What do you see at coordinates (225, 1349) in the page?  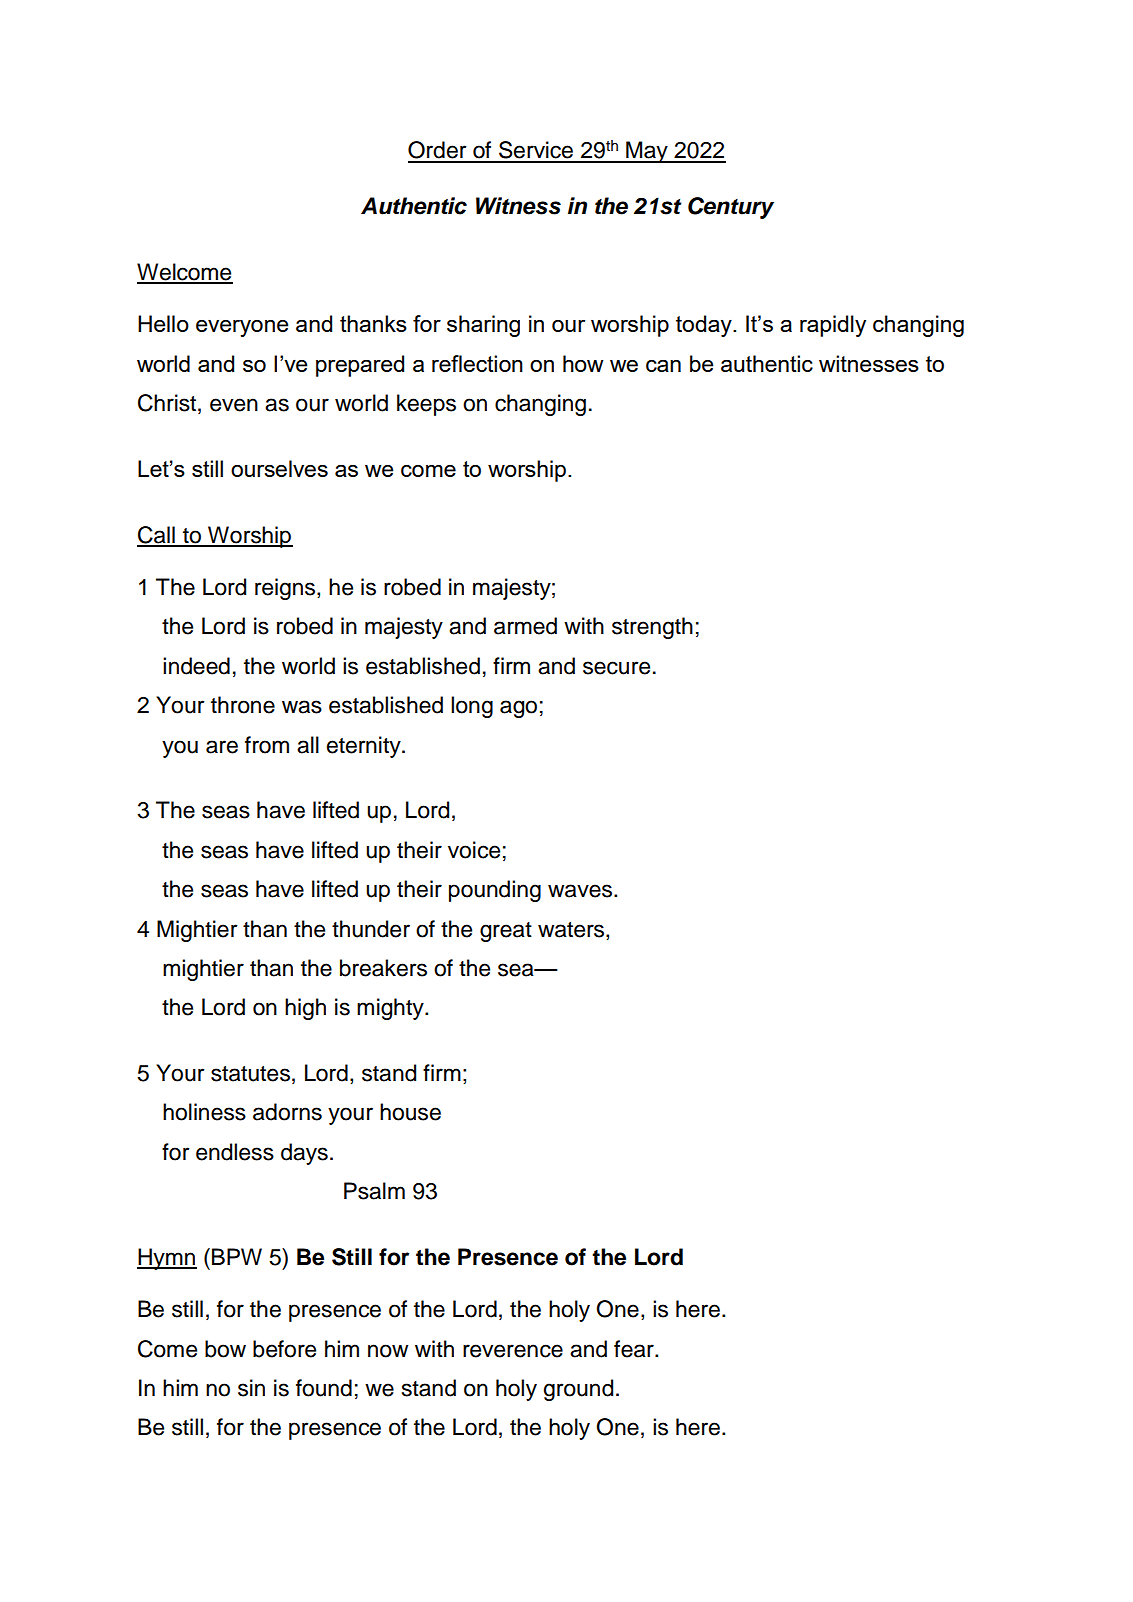 I see `bow` at bounding box center [225, 1349].
